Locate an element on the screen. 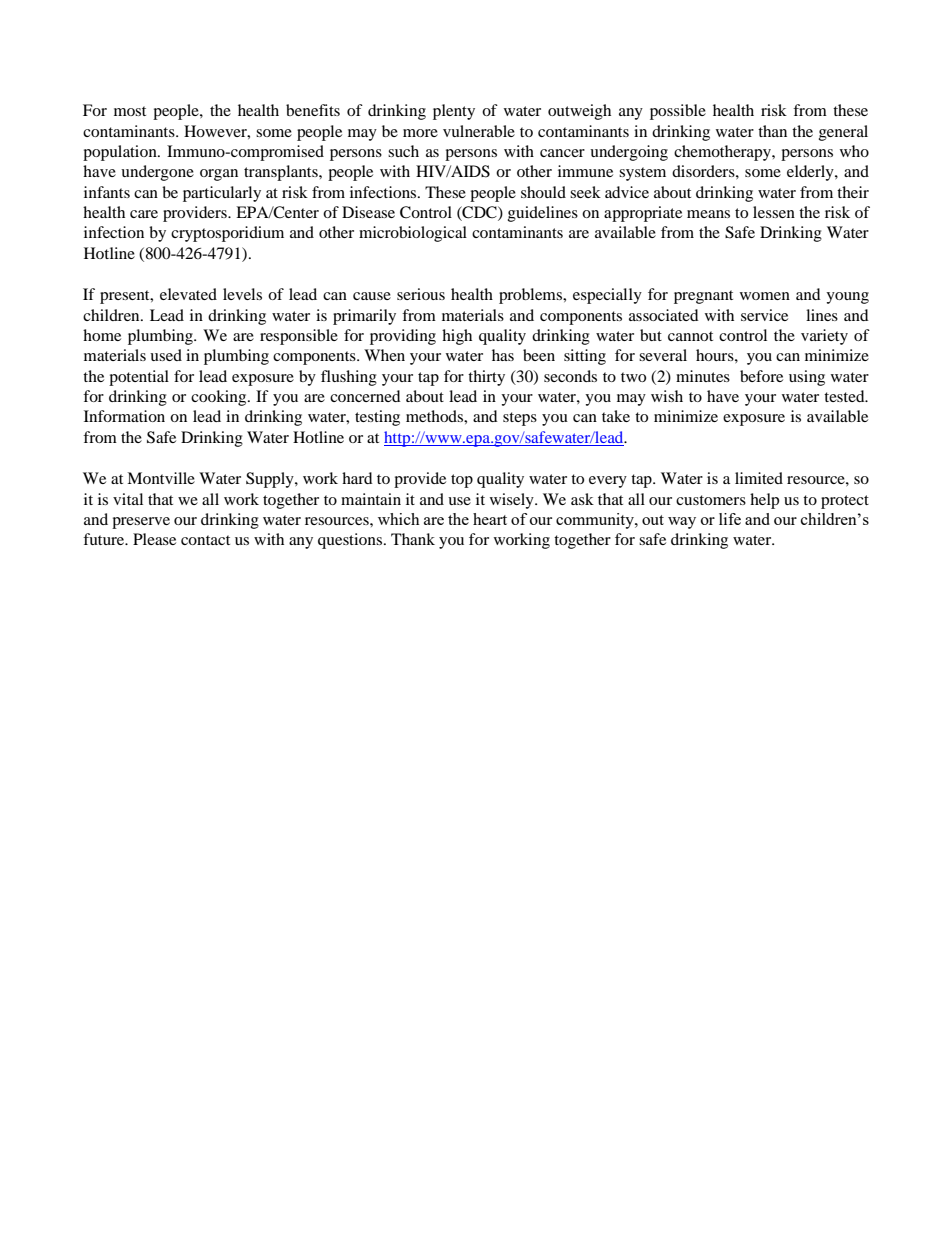  high is located at coordinates (457, 337).
